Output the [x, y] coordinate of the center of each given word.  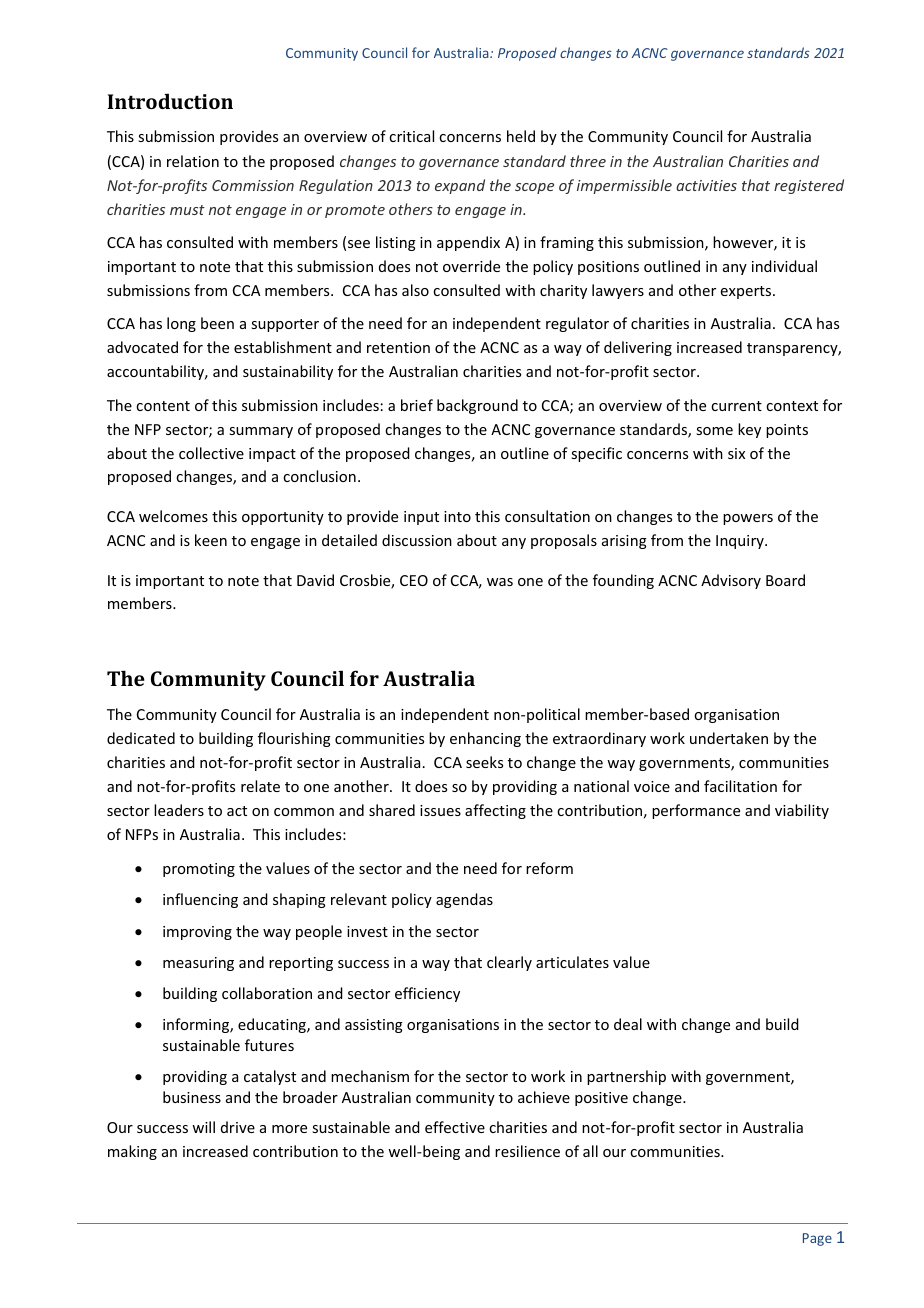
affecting [495, 811]
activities [706, 185]
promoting [199, 870]
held [521, 136]
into [457, 516]
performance [696, 811]
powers [748, 519]
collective [211, 453]
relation [193, 161]
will [203, 1127]
